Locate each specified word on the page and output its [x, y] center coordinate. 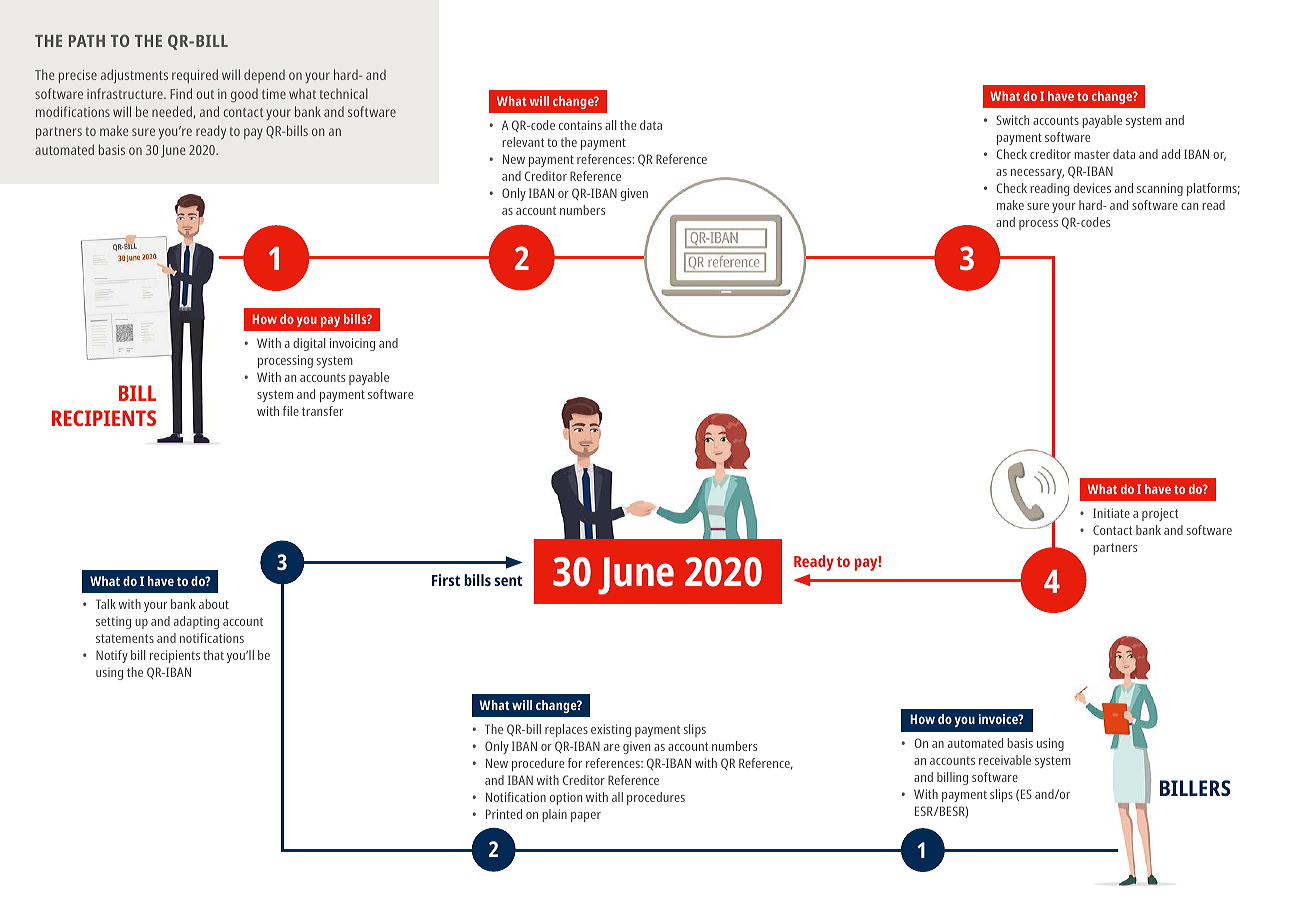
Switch [1012, 120]
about [214, 604]
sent [508, 580]
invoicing [352, 344]
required [195, 76]
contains [580, 125]
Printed [504, 814]
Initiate [1111, 513]
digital [309, 344]
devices [1092, 188]
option [566, 798]
